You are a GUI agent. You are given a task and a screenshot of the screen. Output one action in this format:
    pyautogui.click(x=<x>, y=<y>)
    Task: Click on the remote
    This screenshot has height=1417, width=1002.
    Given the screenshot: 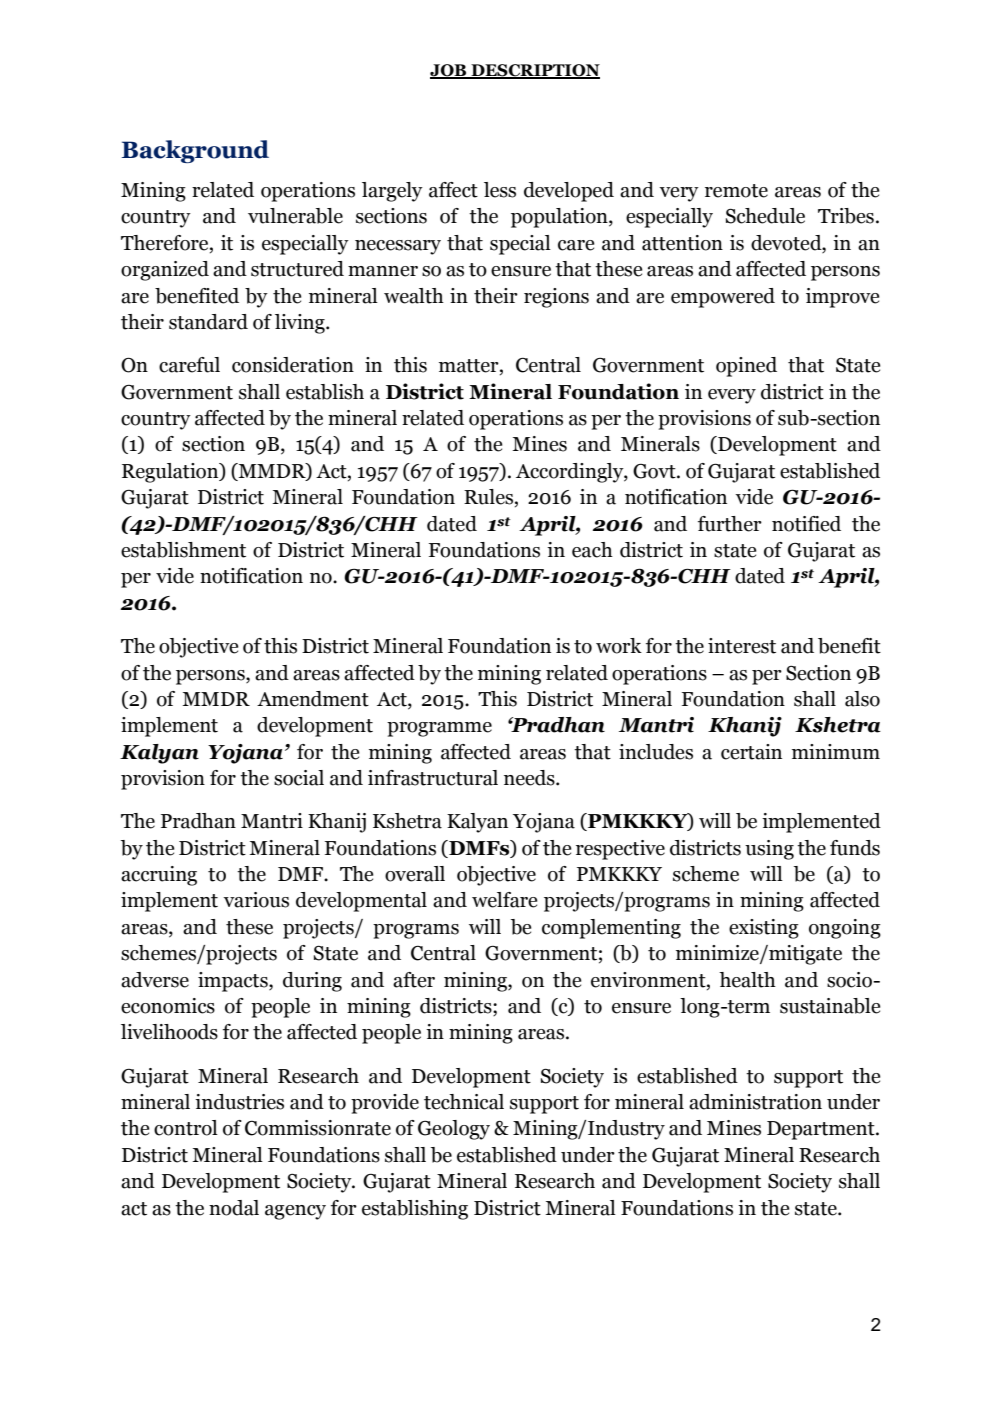 What is the action you would take?
    pyautogui.click(x=736, y=191)
